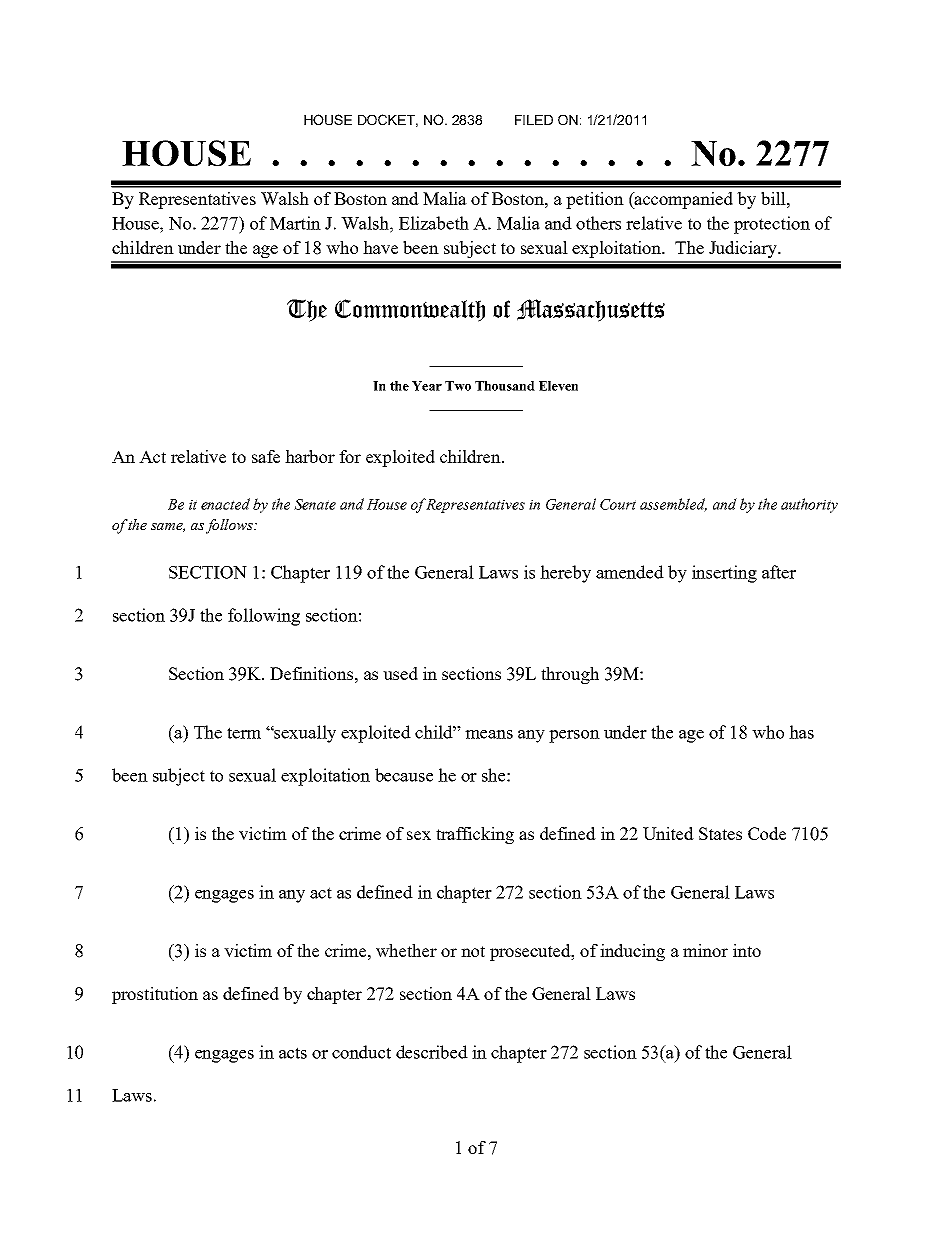  What do you see at coordinates (801, 732) in the screenshot?
I see `has` at bounding box center [801, 732].
